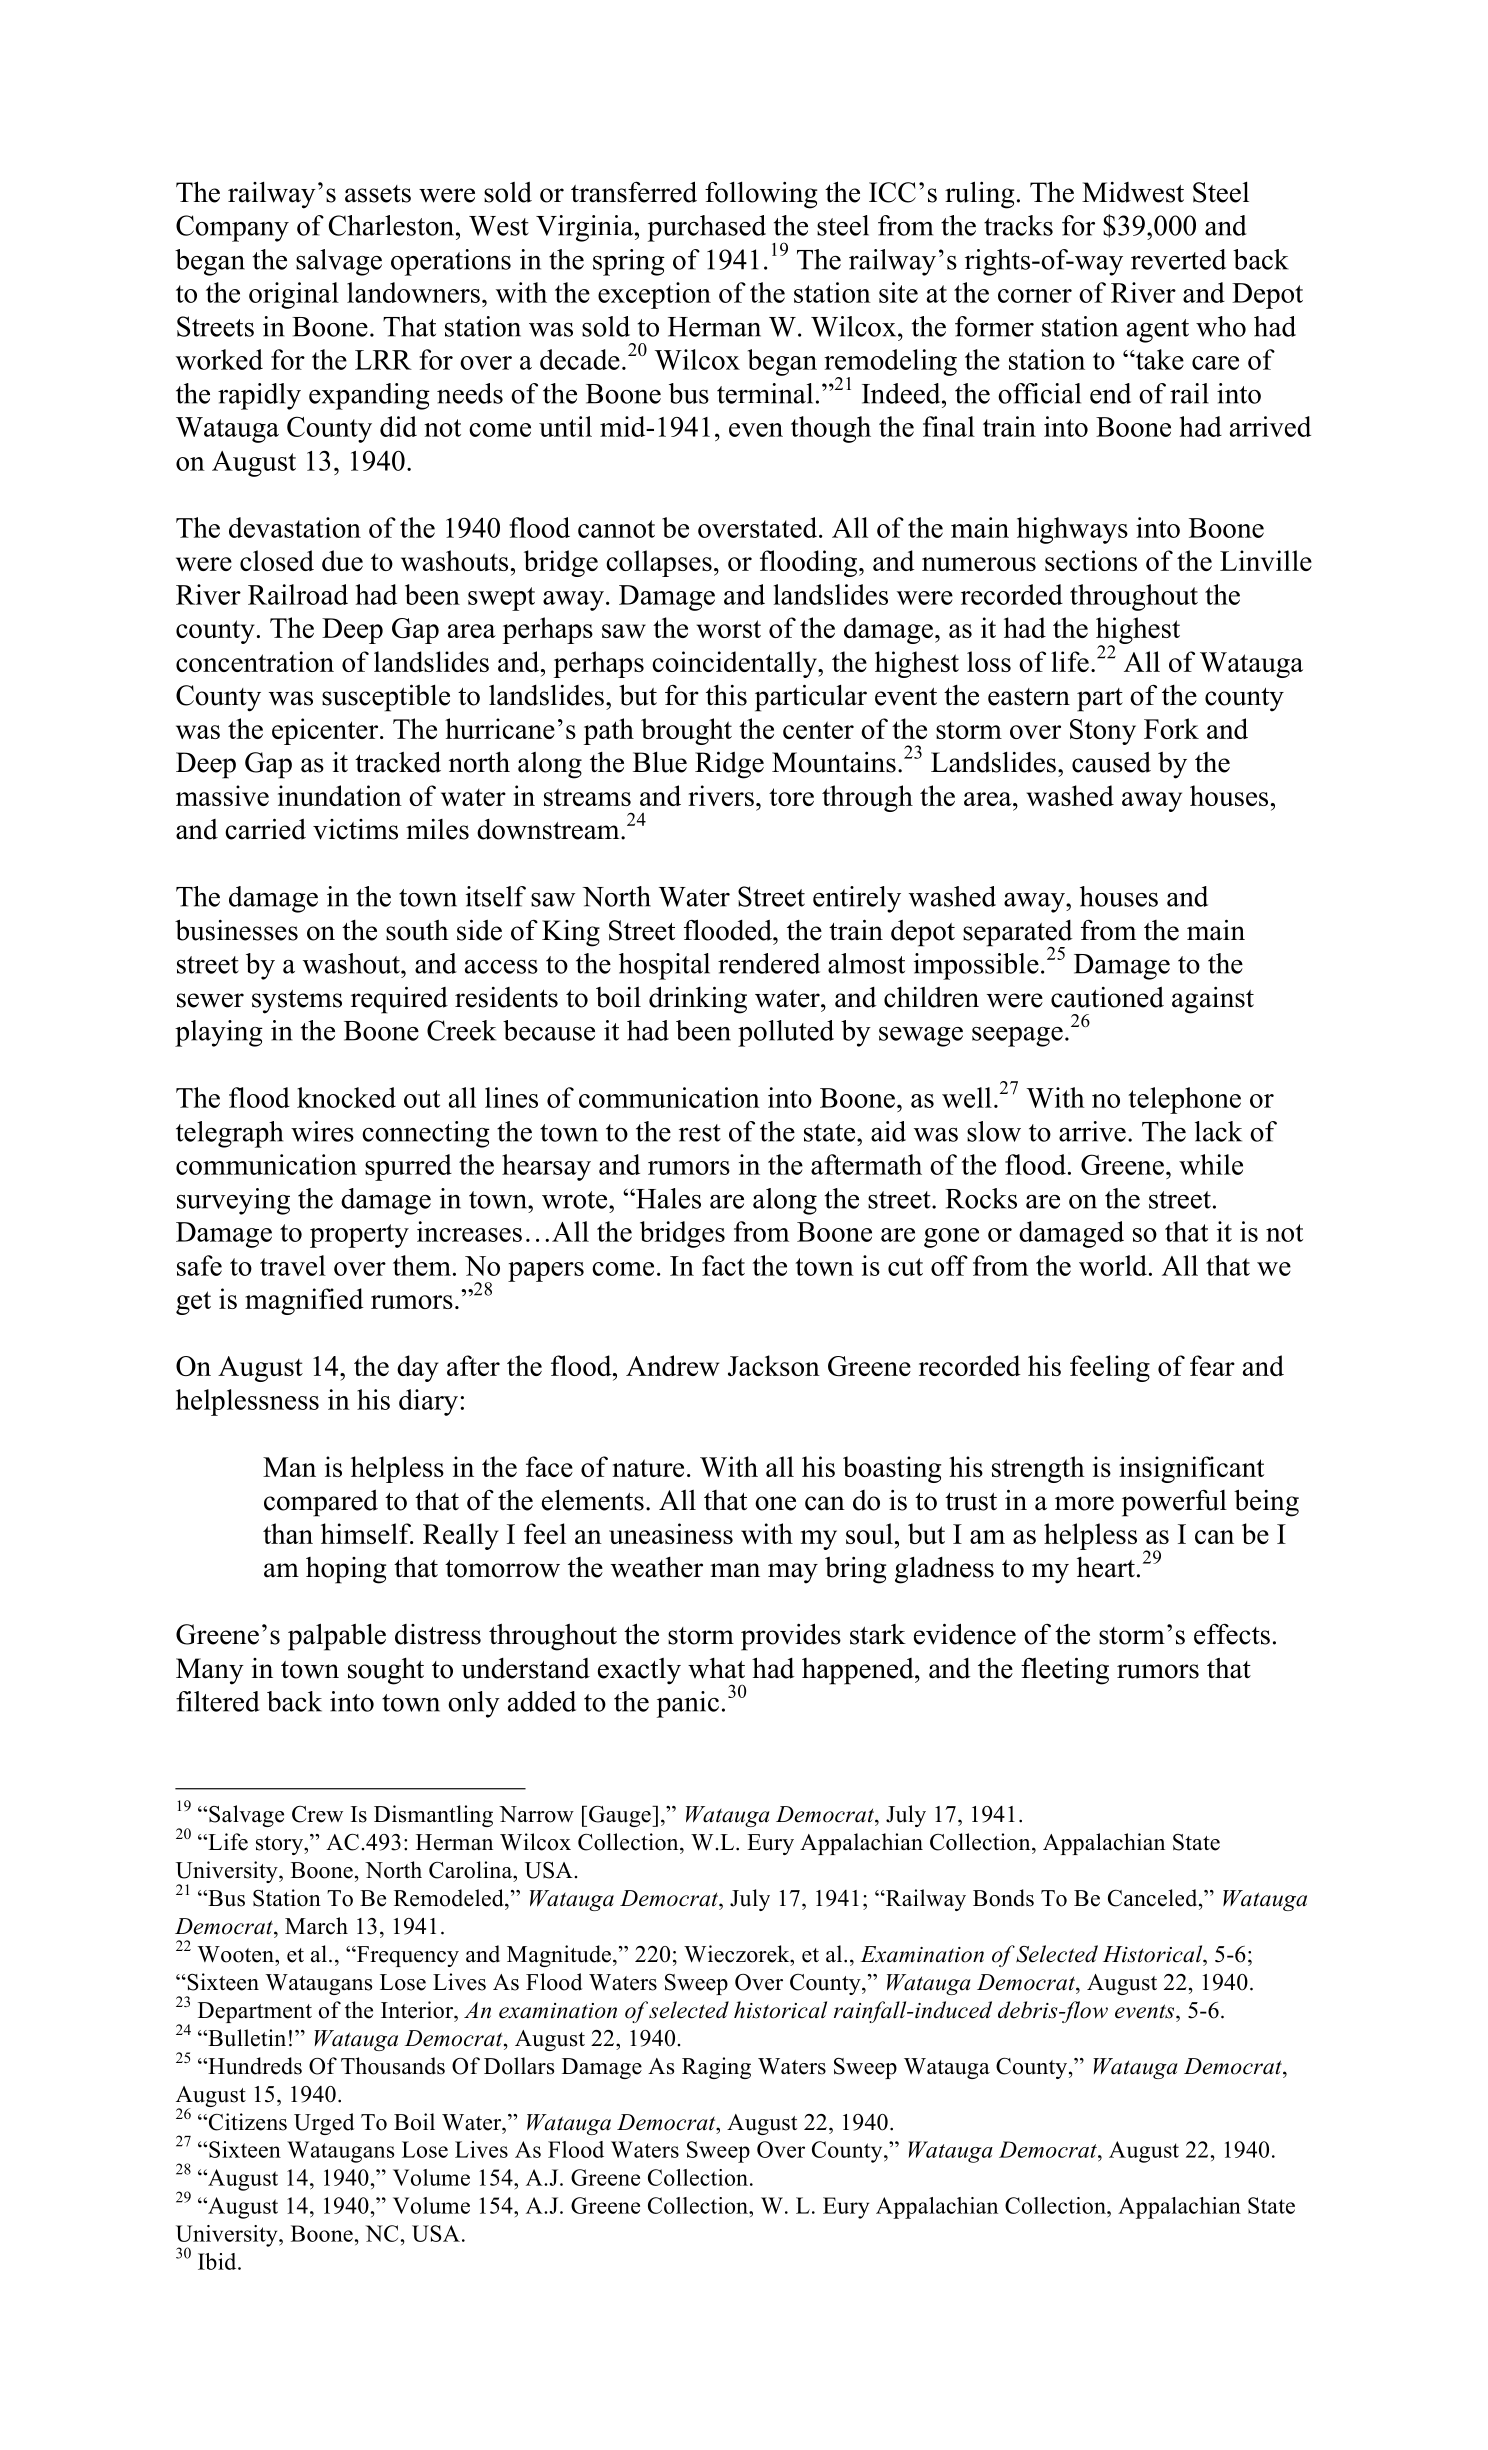 This screenshot has width=1488, height=2450. Describe the element at coordinates (716, 2068) in the screenshot. I see `Raging` at that location.
